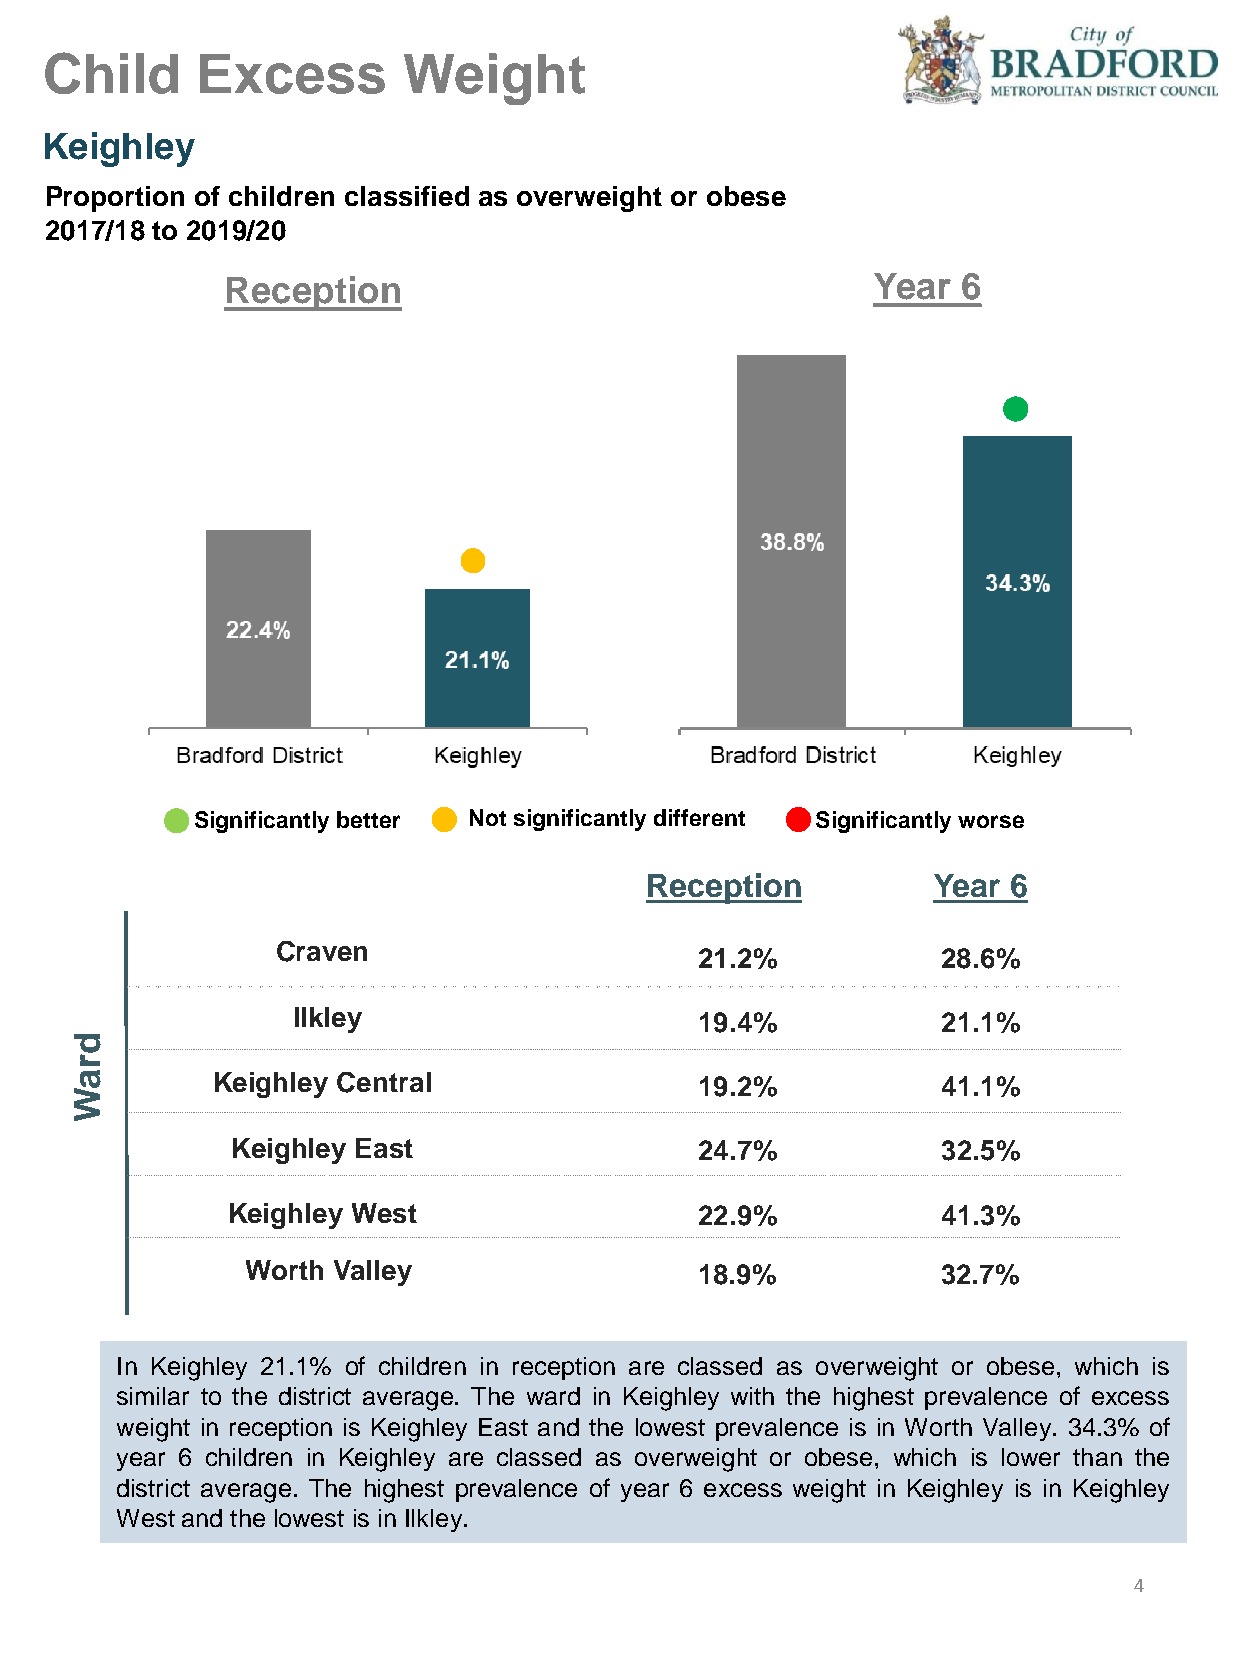  Describe the element at coordinates (1031, 1457) in the screenshot. I see `lower` at that location.
